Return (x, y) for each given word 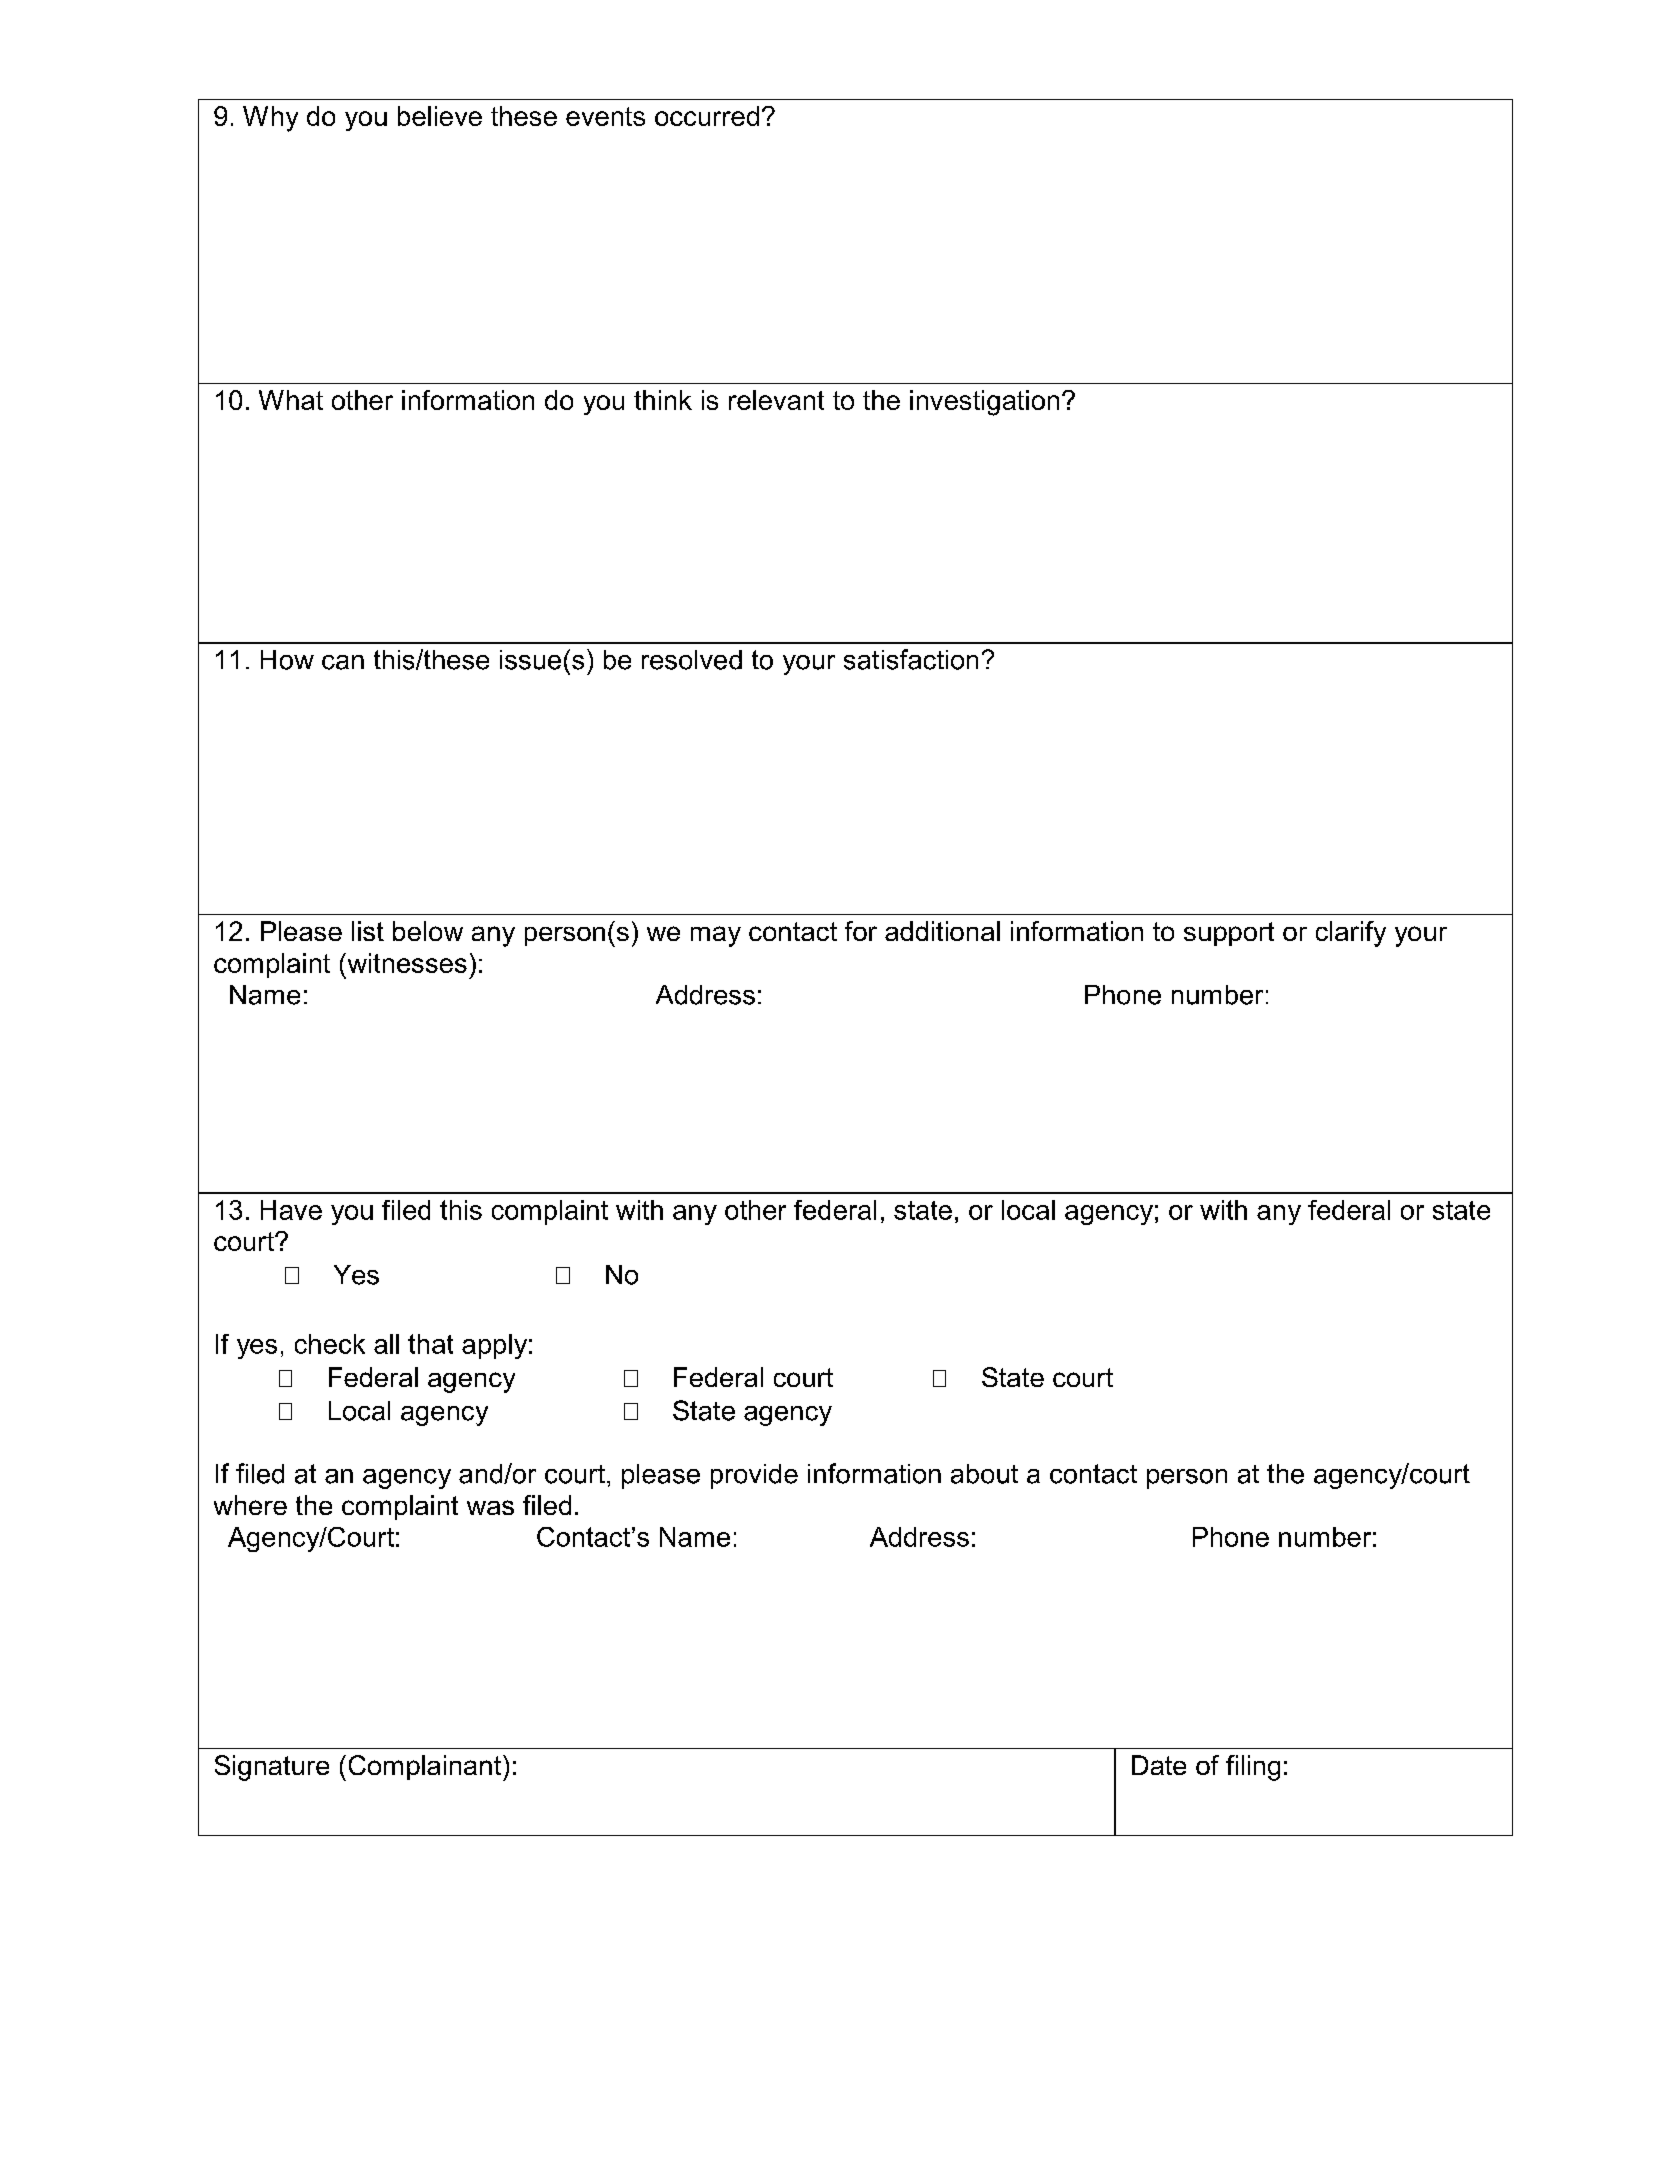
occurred (707, 116)
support (1229, 934)
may (716, 936)
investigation (984, 403)
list (368, 931)
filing (1253, 1768)
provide (754, 1476)
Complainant (426, 1768)
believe (440, 116)
